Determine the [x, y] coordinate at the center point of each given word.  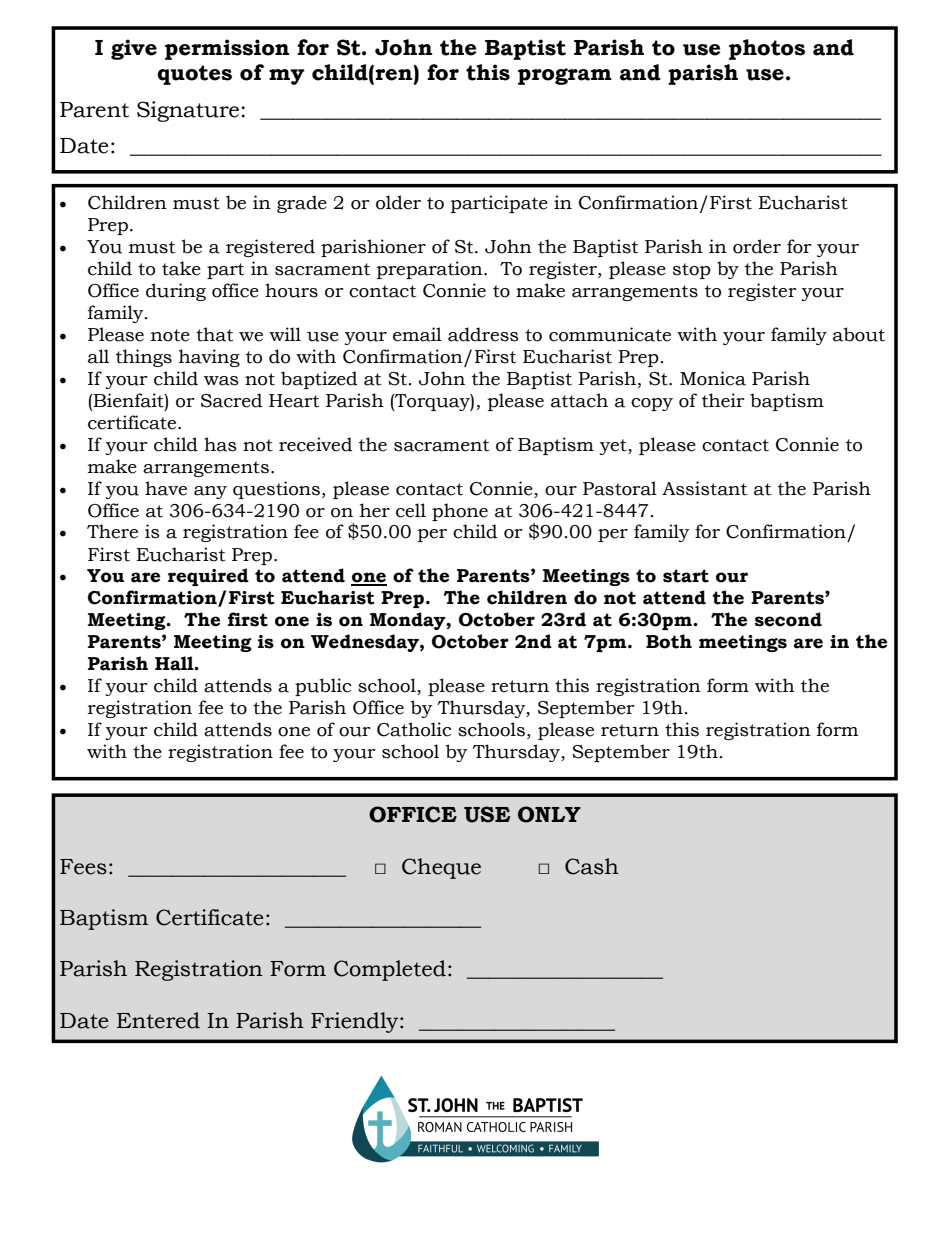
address [483, 334]
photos [767, 49]
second [788, 619]
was [221, 381]
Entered [158, 1020]
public [323, 687]
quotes [194, 75]
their [723, 400]
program [565, 76]
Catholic [414, 729]
